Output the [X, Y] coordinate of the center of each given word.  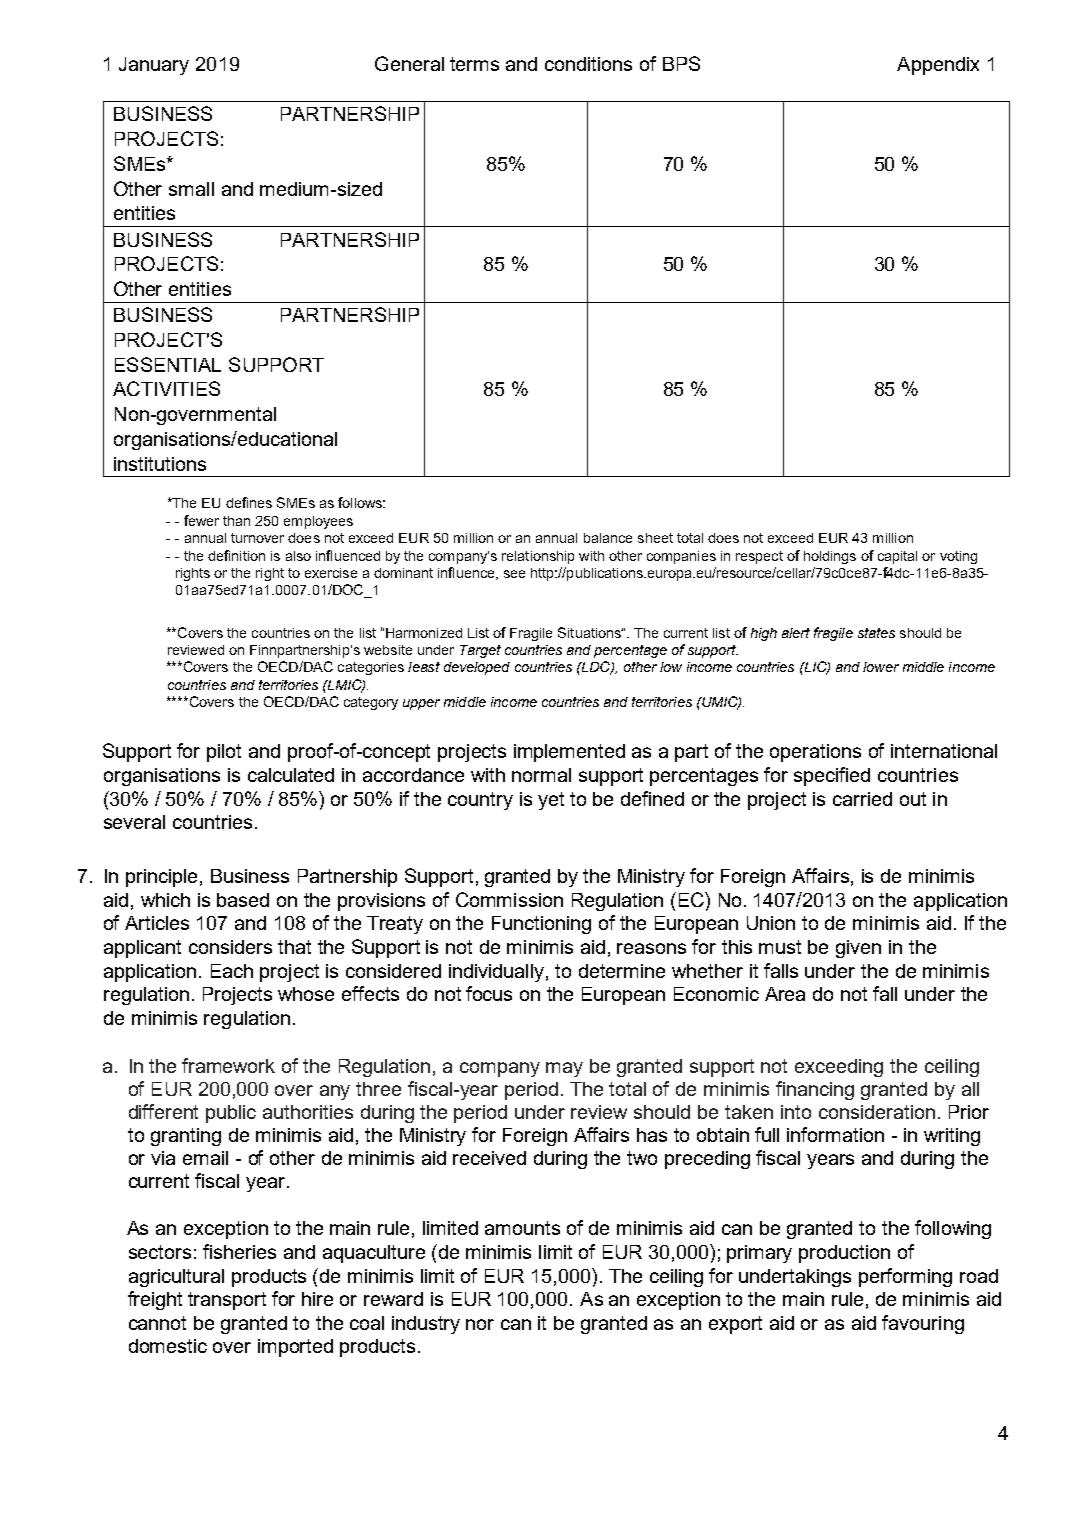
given [858, 949]
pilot [224, 753]
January [154, 66]
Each [232, 971]
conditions [588, 64]
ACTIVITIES [166, 388]
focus [489, 993]
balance [608, 538]
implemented [569, 753]
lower [881, 667]
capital [897, 557]
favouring [923, 1324]
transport [227, 1301]
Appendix [938, 66]
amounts [522, 1228]
